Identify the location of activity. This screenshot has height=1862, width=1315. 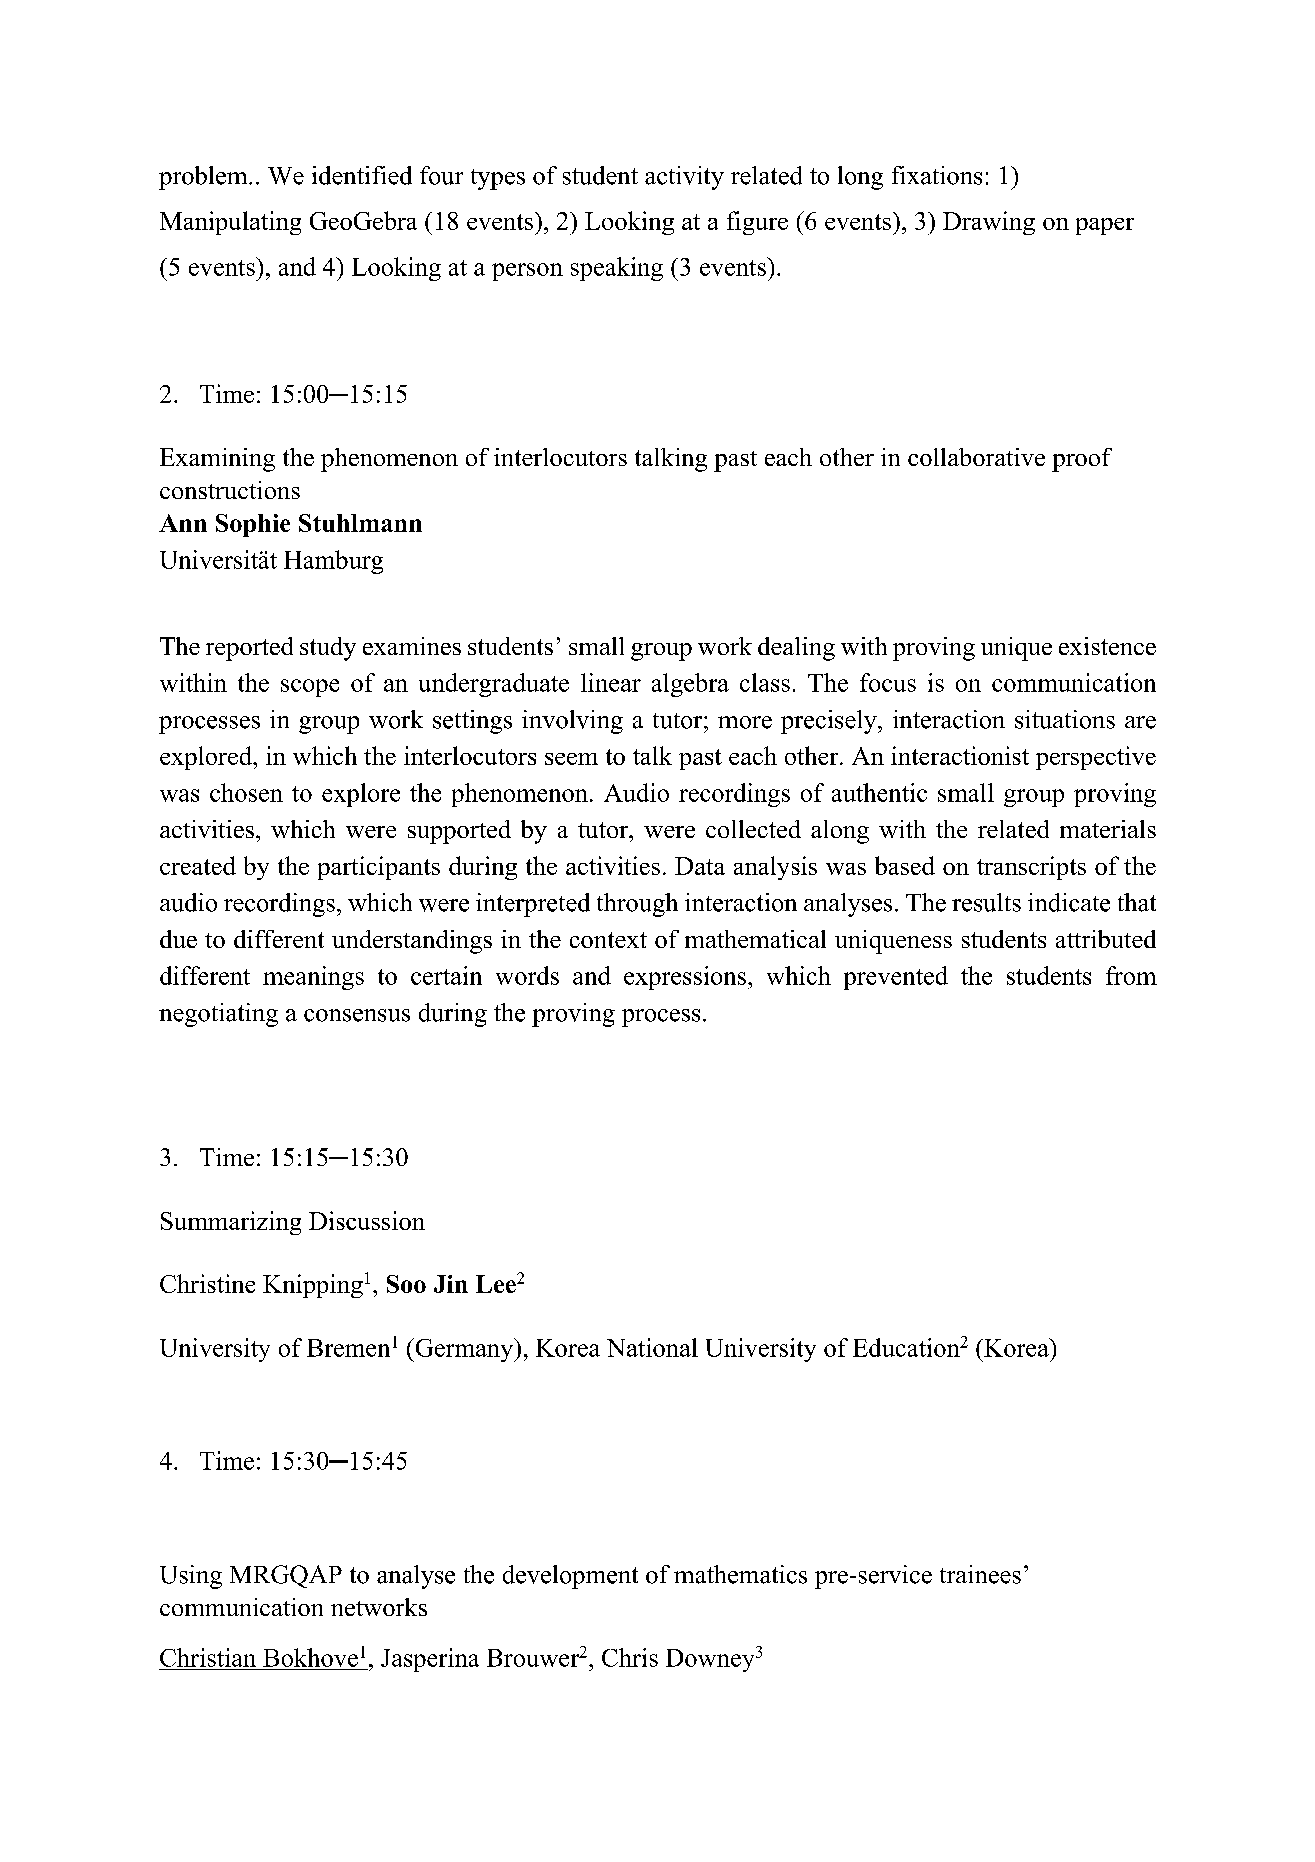
(684, 178).
